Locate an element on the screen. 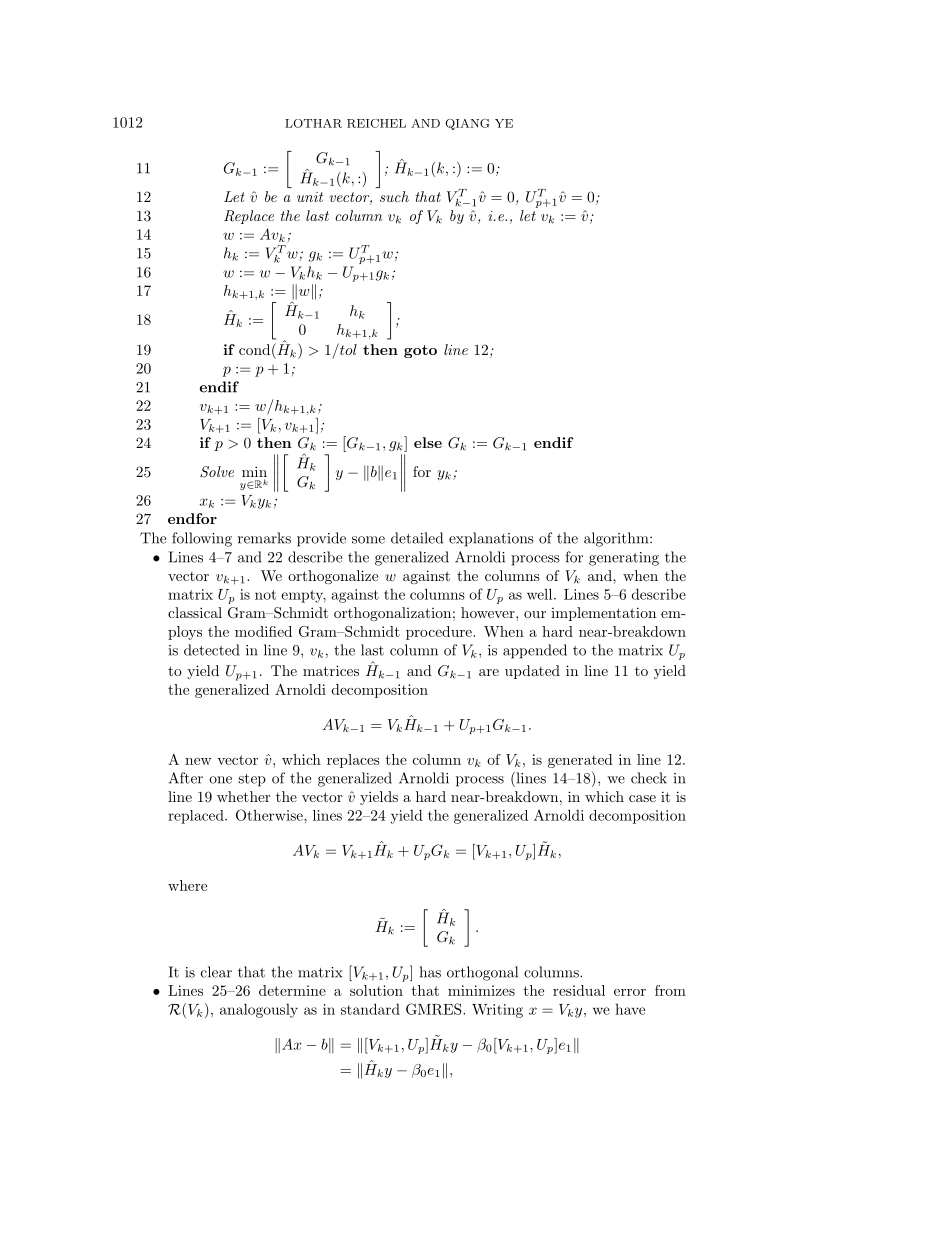  LOTHAR is located at coordinates (313, 123).
